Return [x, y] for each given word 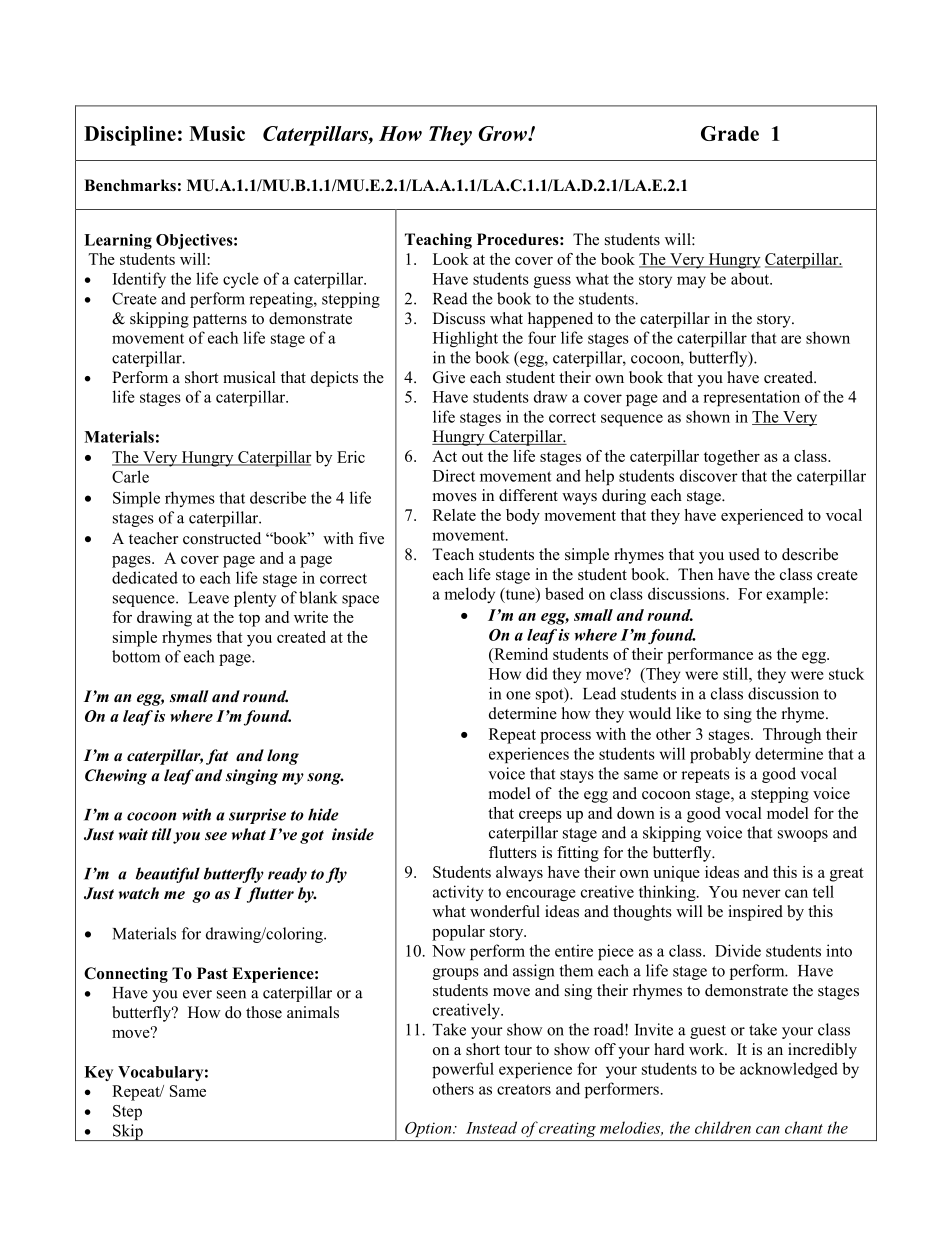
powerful [463, 1070]
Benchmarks [130, 185]
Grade [730, 133]
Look [451, 259]
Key [98, 1073]
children [723, 1127]
